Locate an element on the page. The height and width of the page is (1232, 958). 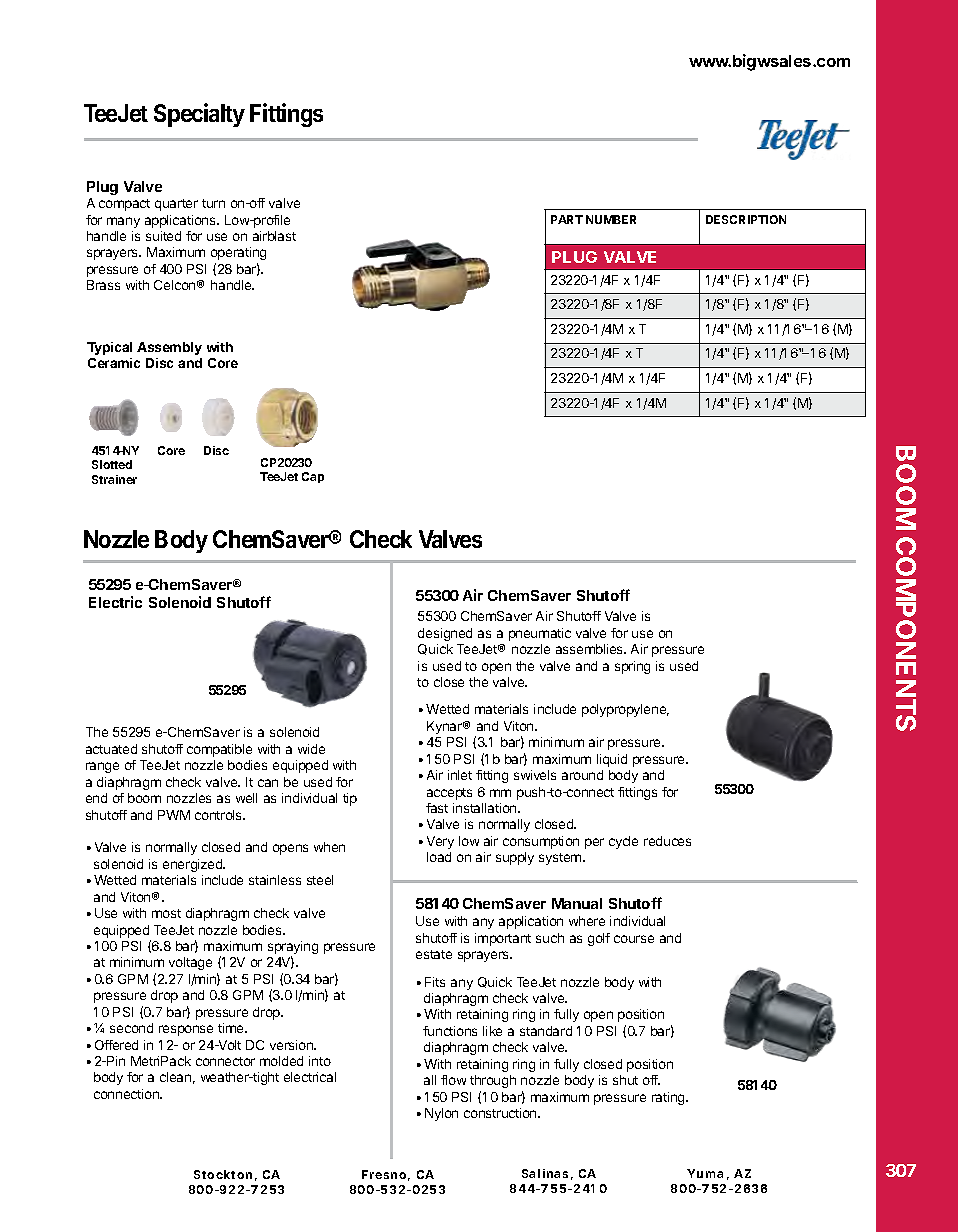
DESCRIPTION is located at coordinates (746, 219).
